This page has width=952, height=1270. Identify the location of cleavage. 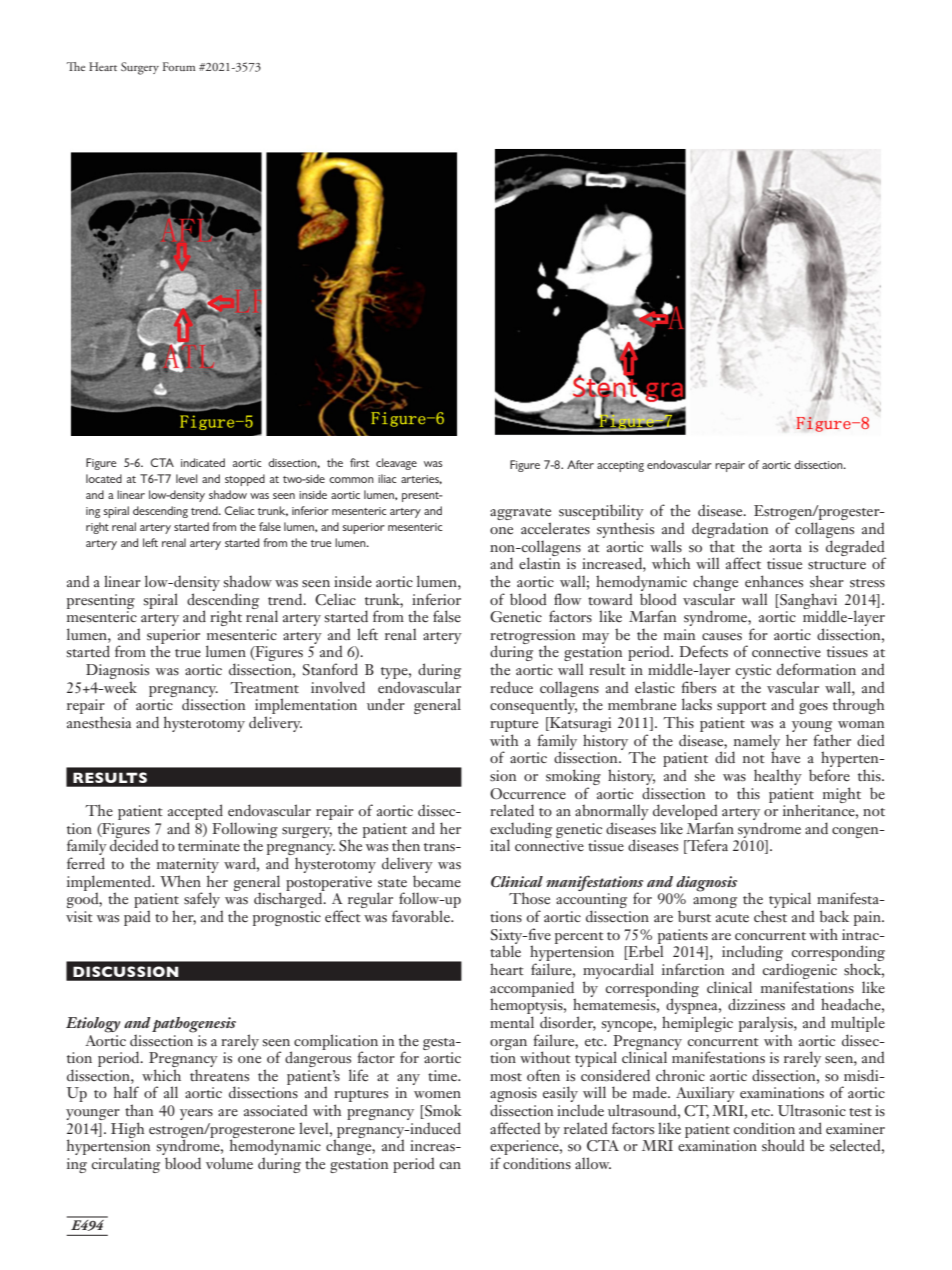
(396, 464).
